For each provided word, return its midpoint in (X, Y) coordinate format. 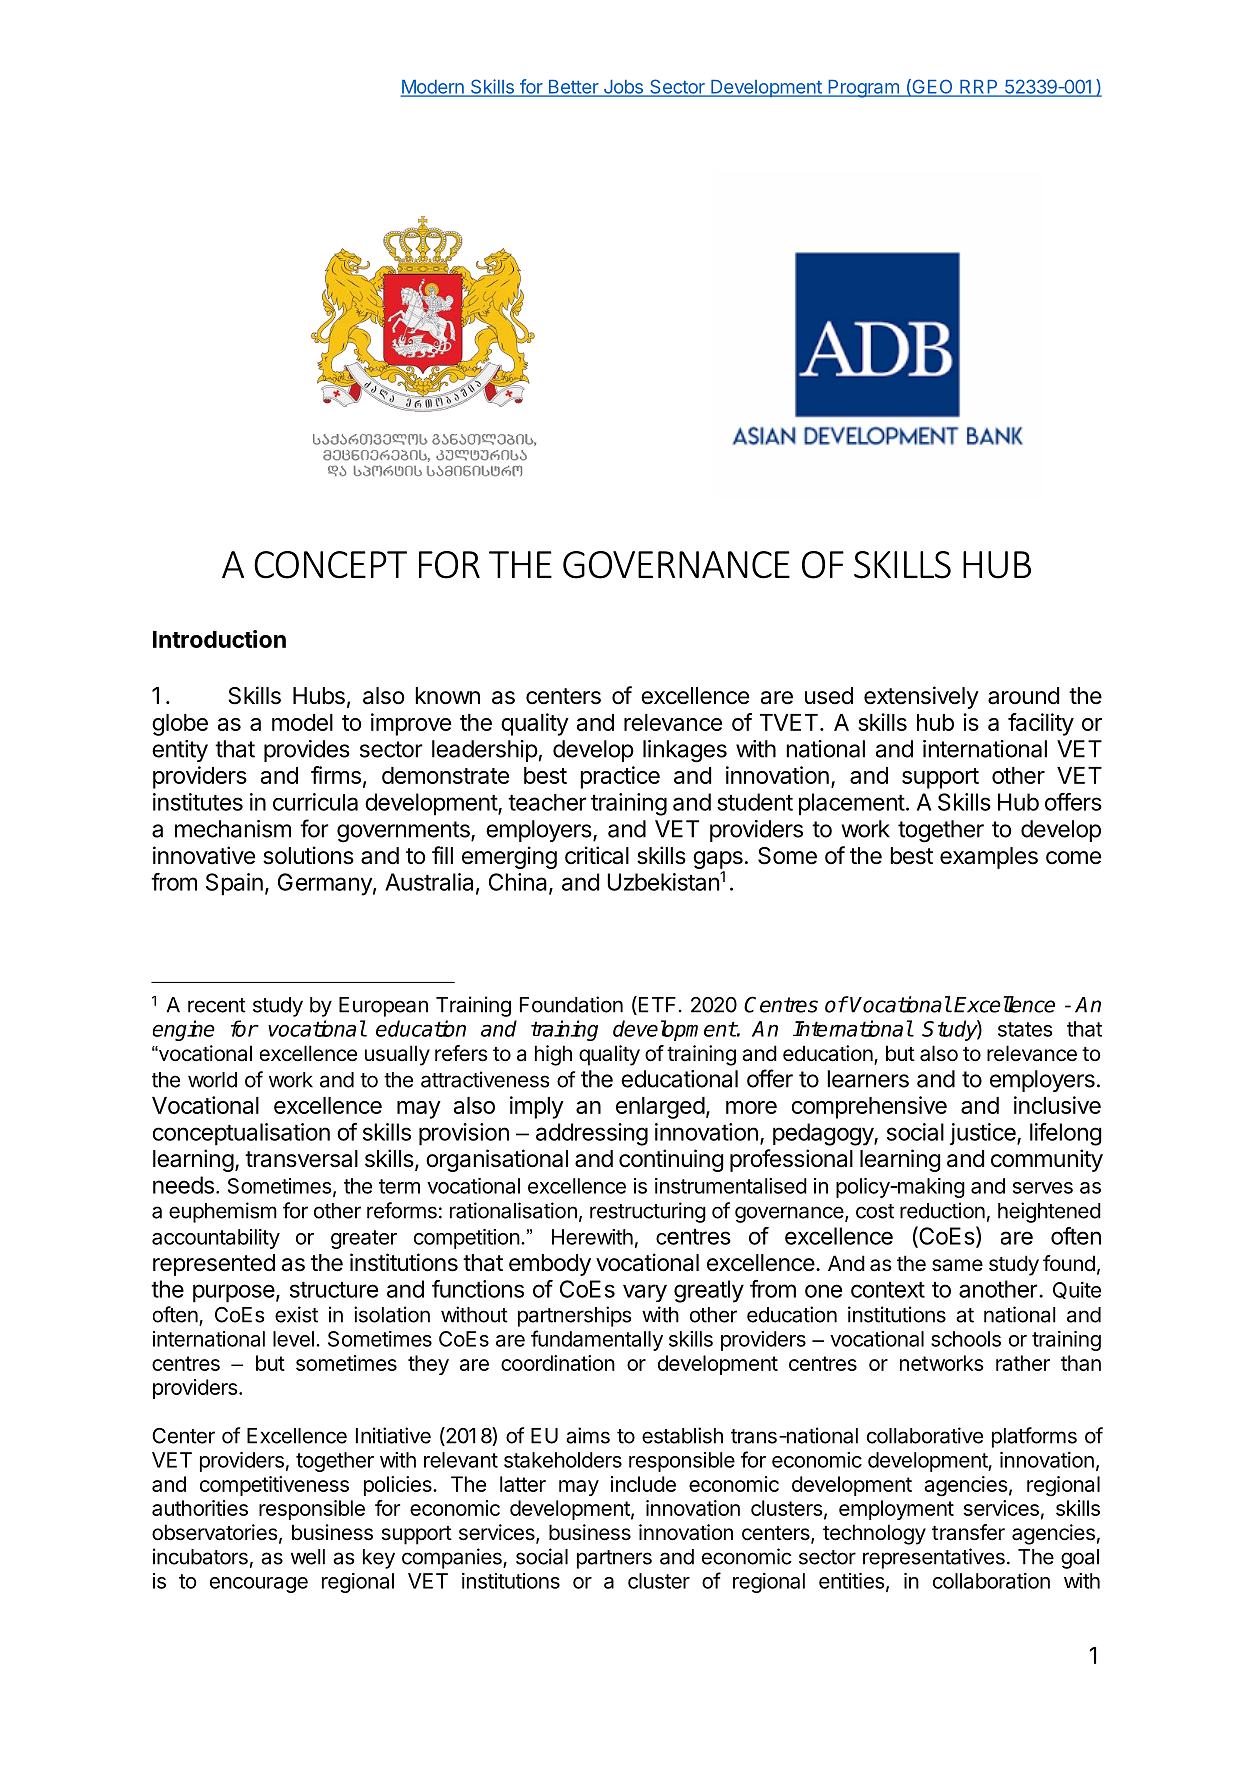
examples (989, 858)
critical (597, 855)
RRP (979, 88)
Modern (433, 88)
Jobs (623, 88)
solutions (308, 855)
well (308, 1557)
